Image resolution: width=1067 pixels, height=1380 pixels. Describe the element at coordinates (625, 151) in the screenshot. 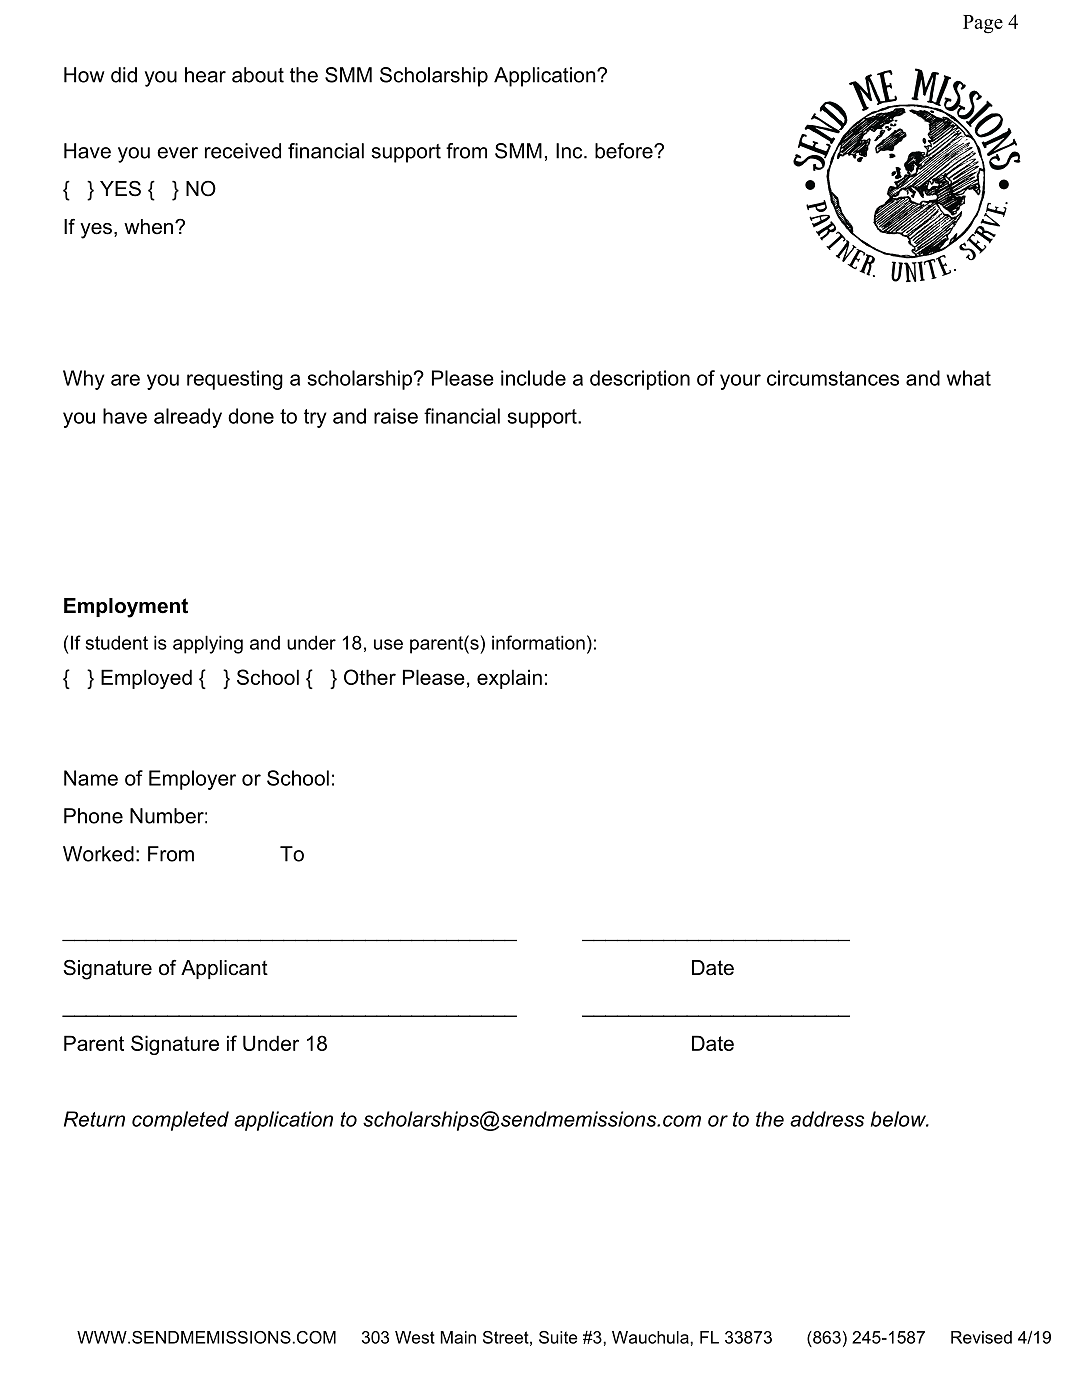

I see `before` at that location.
